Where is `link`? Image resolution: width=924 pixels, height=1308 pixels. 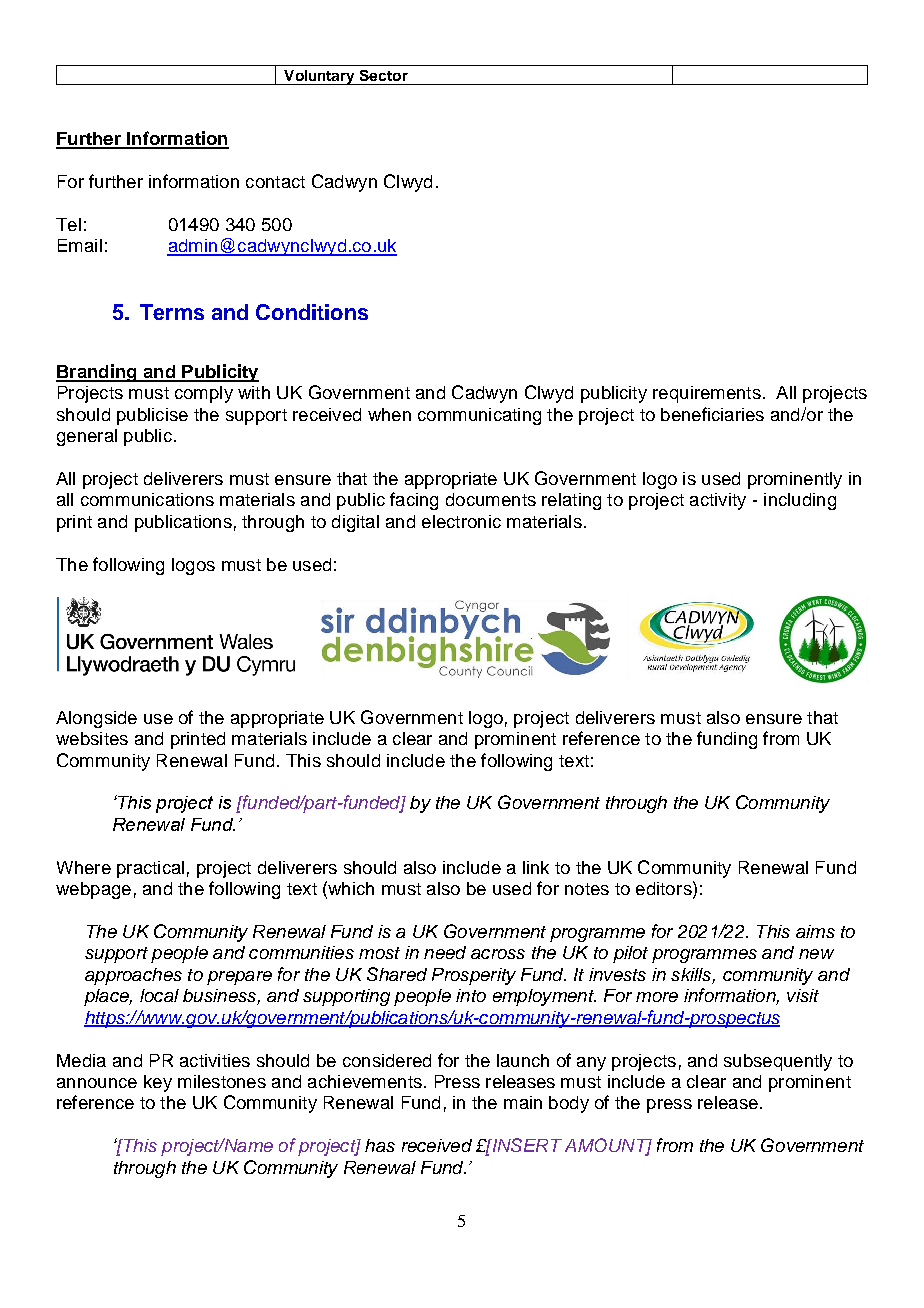
link is located at coordinates (536, 867).
